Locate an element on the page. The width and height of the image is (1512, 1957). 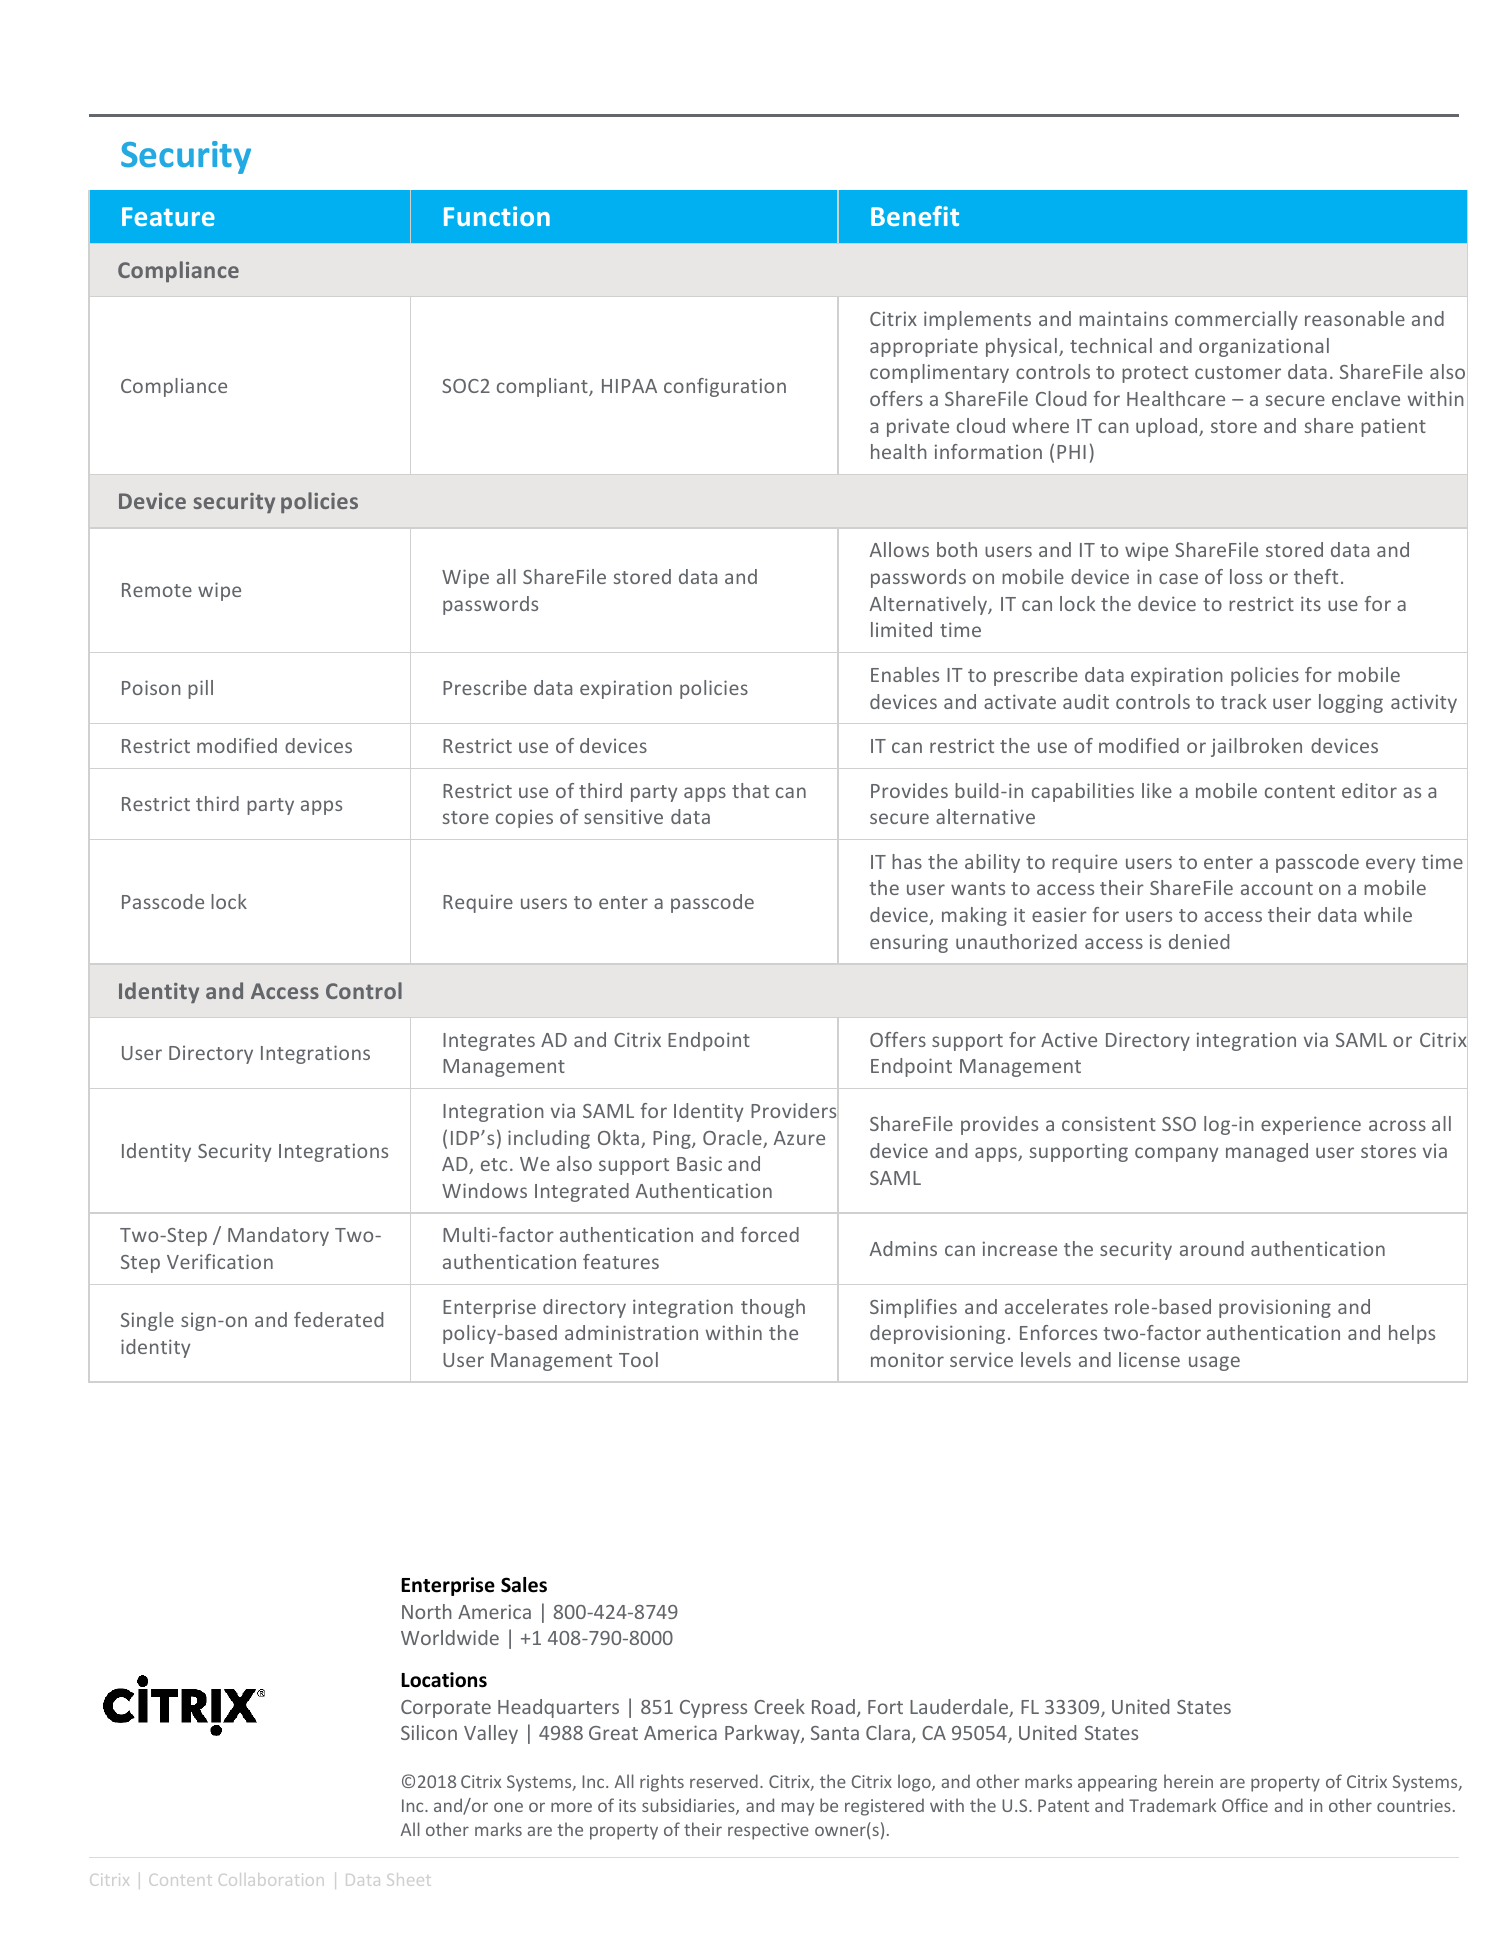
pill is located at coordinates (200, 689).
